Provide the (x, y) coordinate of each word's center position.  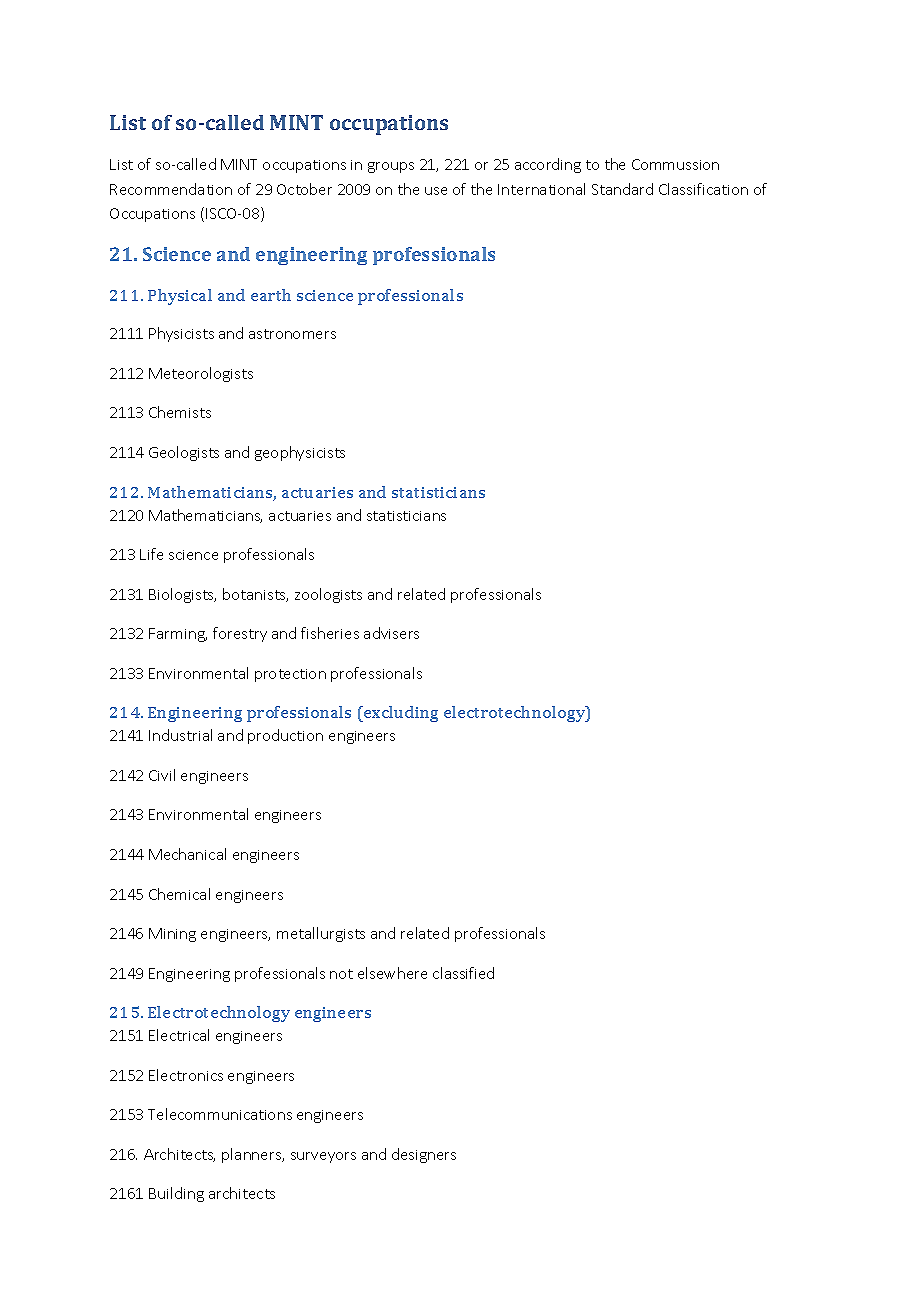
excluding (400, 714)
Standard (622, 189)
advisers (391, 633)
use (436, 191)
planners (253, 1155)
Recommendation (171, 189)
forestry (240, 634)
